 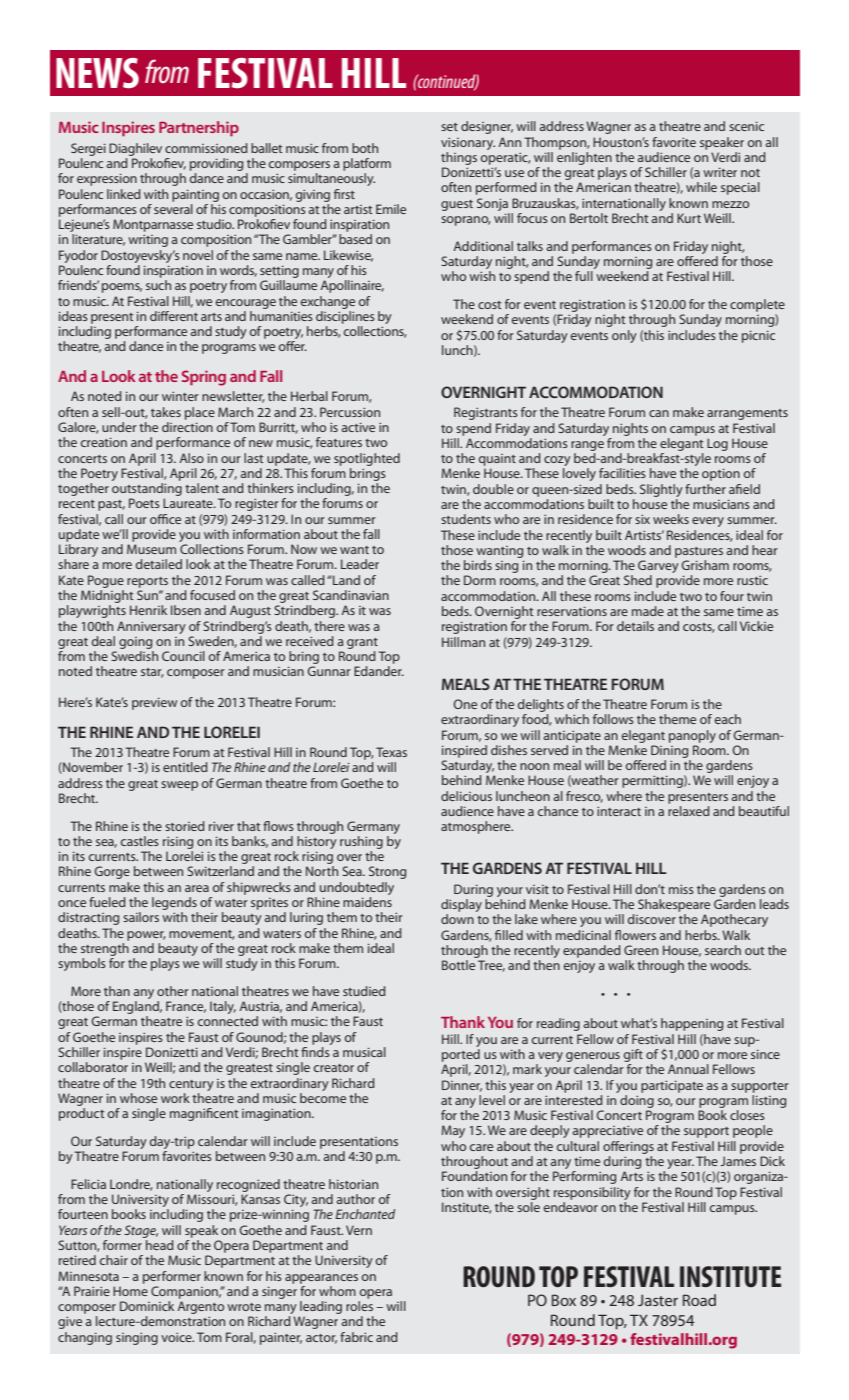 What do you see at coordinates (705, 565) in the image?
I see `Grisham` at bounding box center [705, 565].
